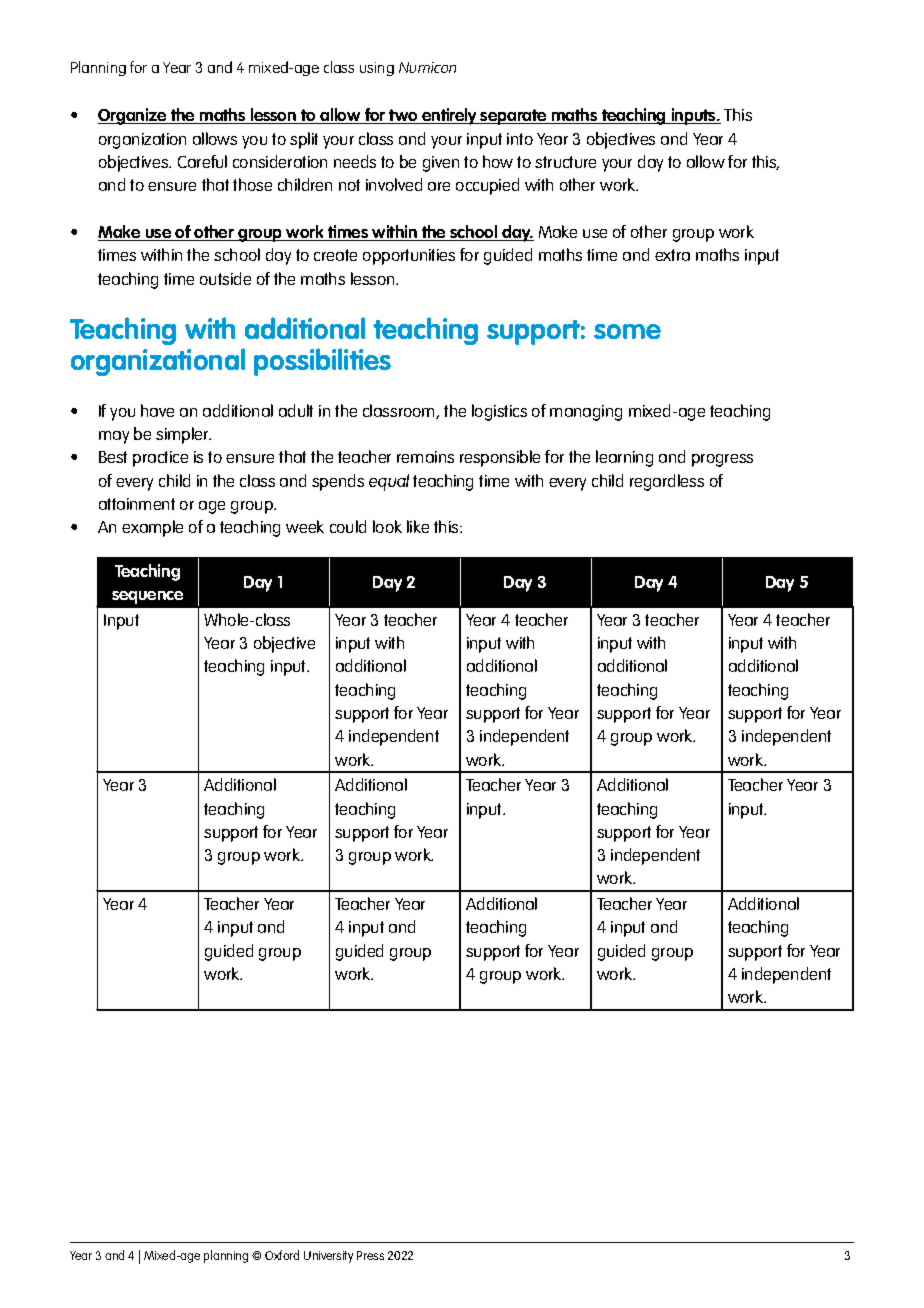 The width and height of the screenshot is (924, 1308). What do you see at coordinates (565, 162) in the screenshot?
I see `structure` at bounding box center [565, 162].
